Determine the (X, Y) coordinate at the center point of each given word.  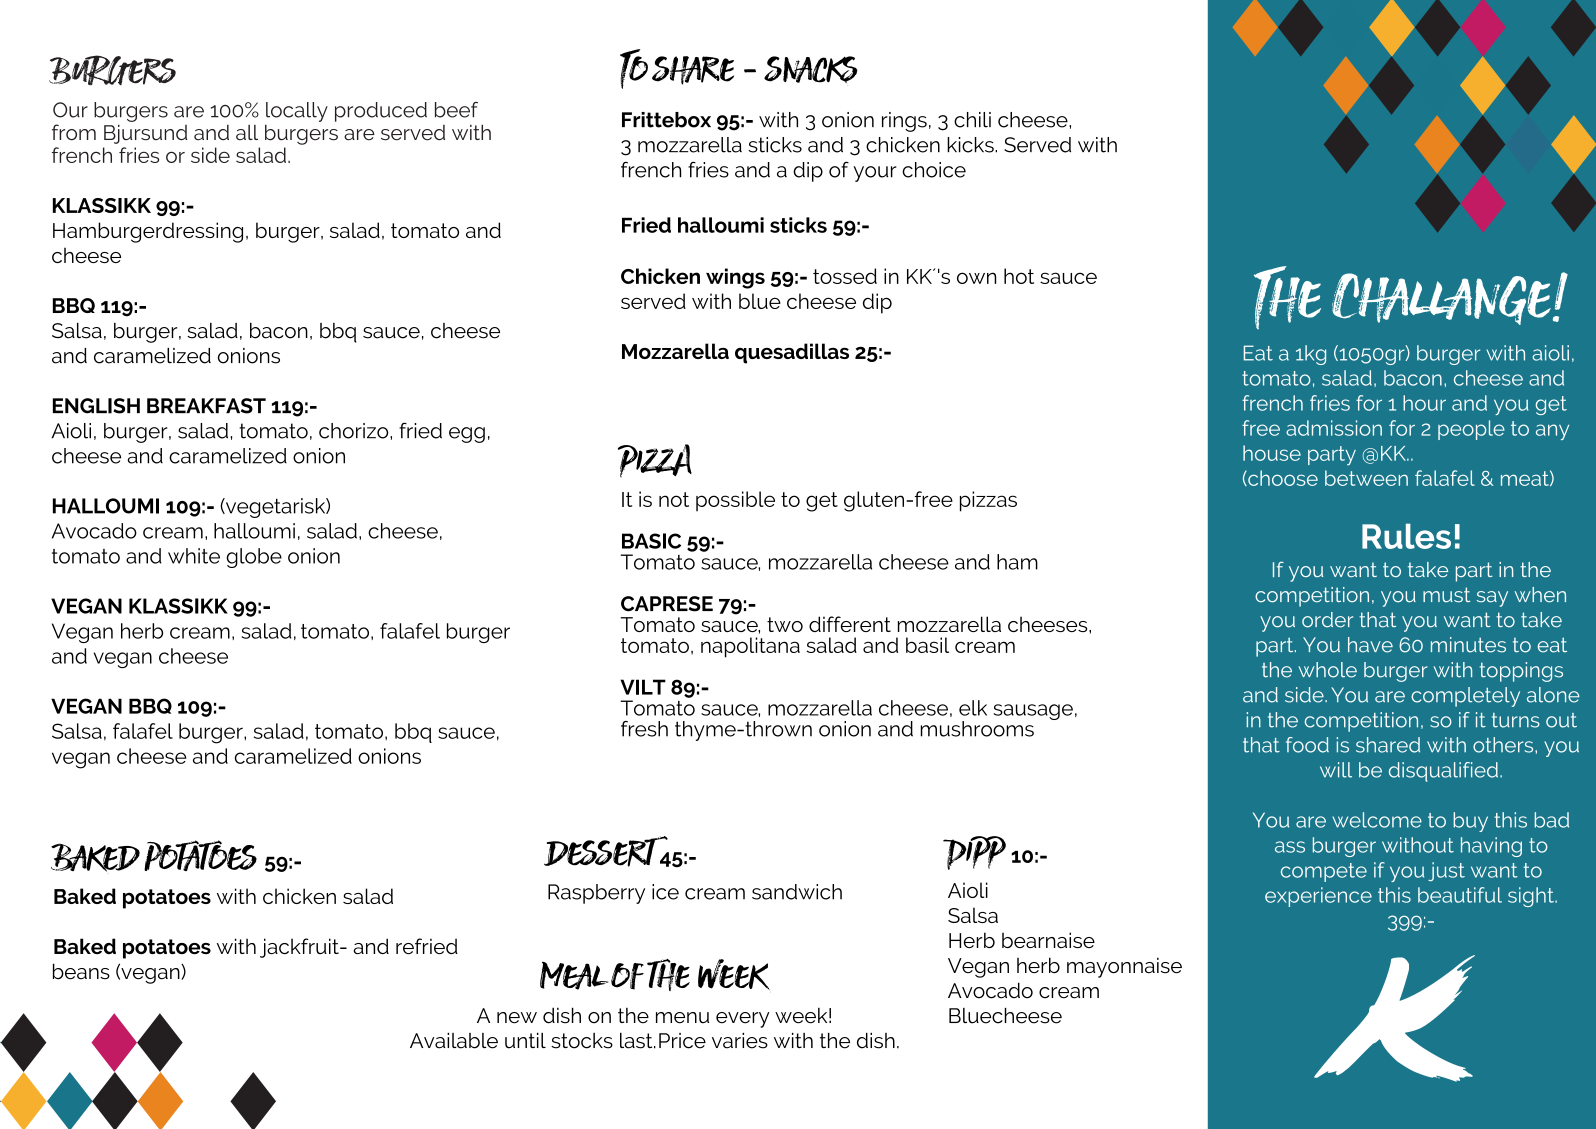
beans (81, 971)
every (742, 1020)
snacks (811, 69)
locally (297, 112)
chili (972, 120)
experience (1318, 897)
